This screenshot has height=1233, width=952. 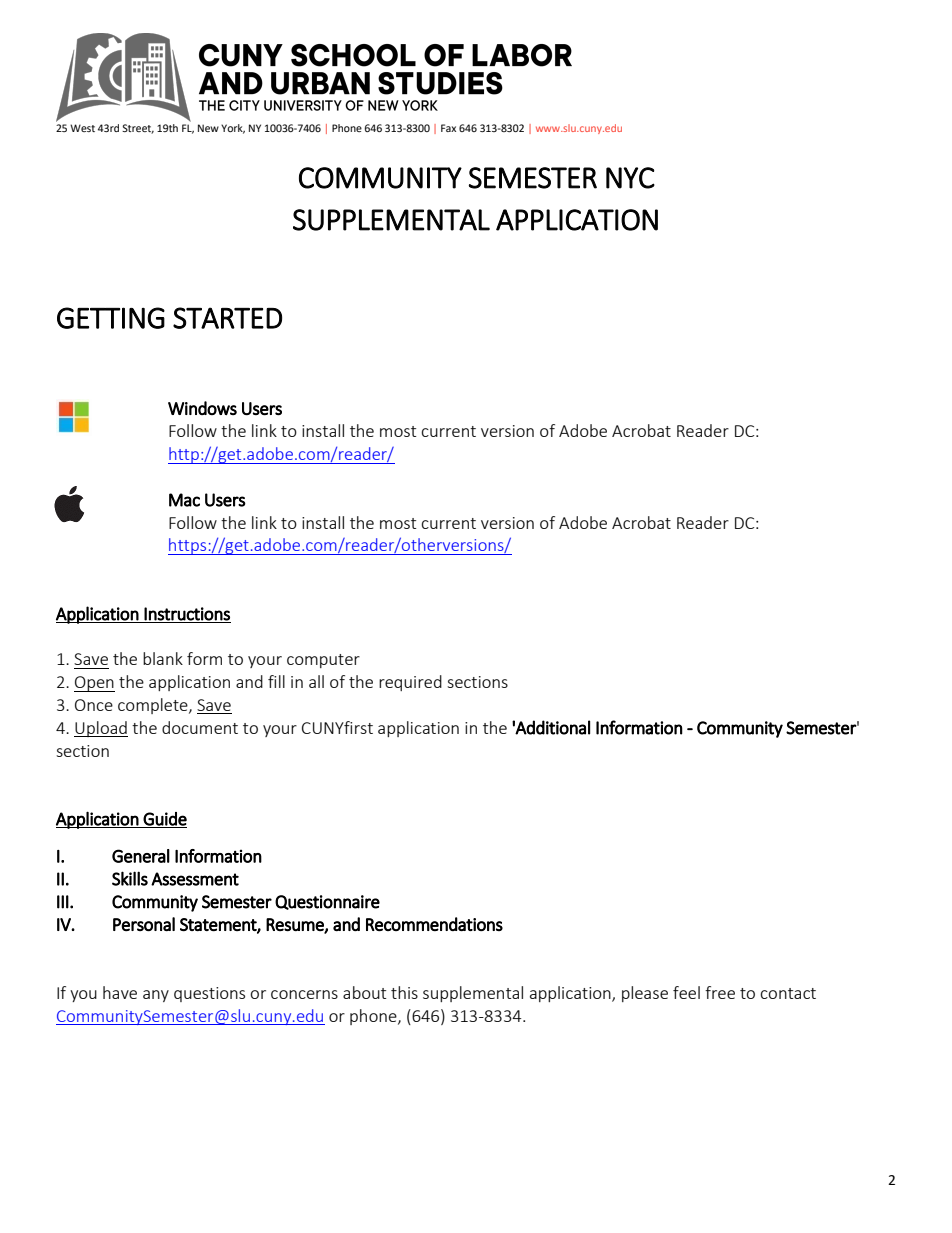 I want to click on complete, so click(x=154, y=706).
